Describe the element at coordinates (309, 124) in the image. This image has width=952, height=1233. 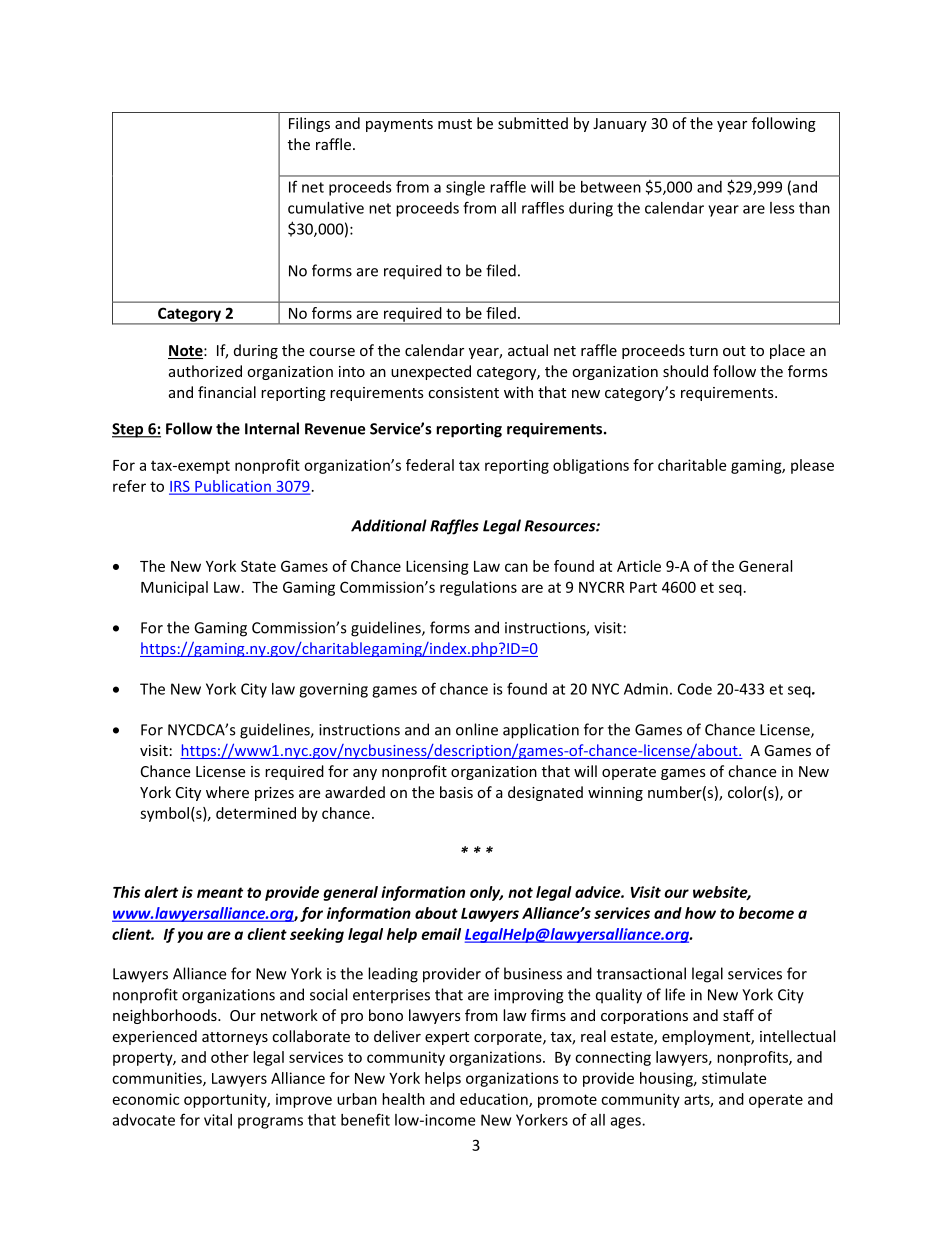
I see `Filings` at that location.
